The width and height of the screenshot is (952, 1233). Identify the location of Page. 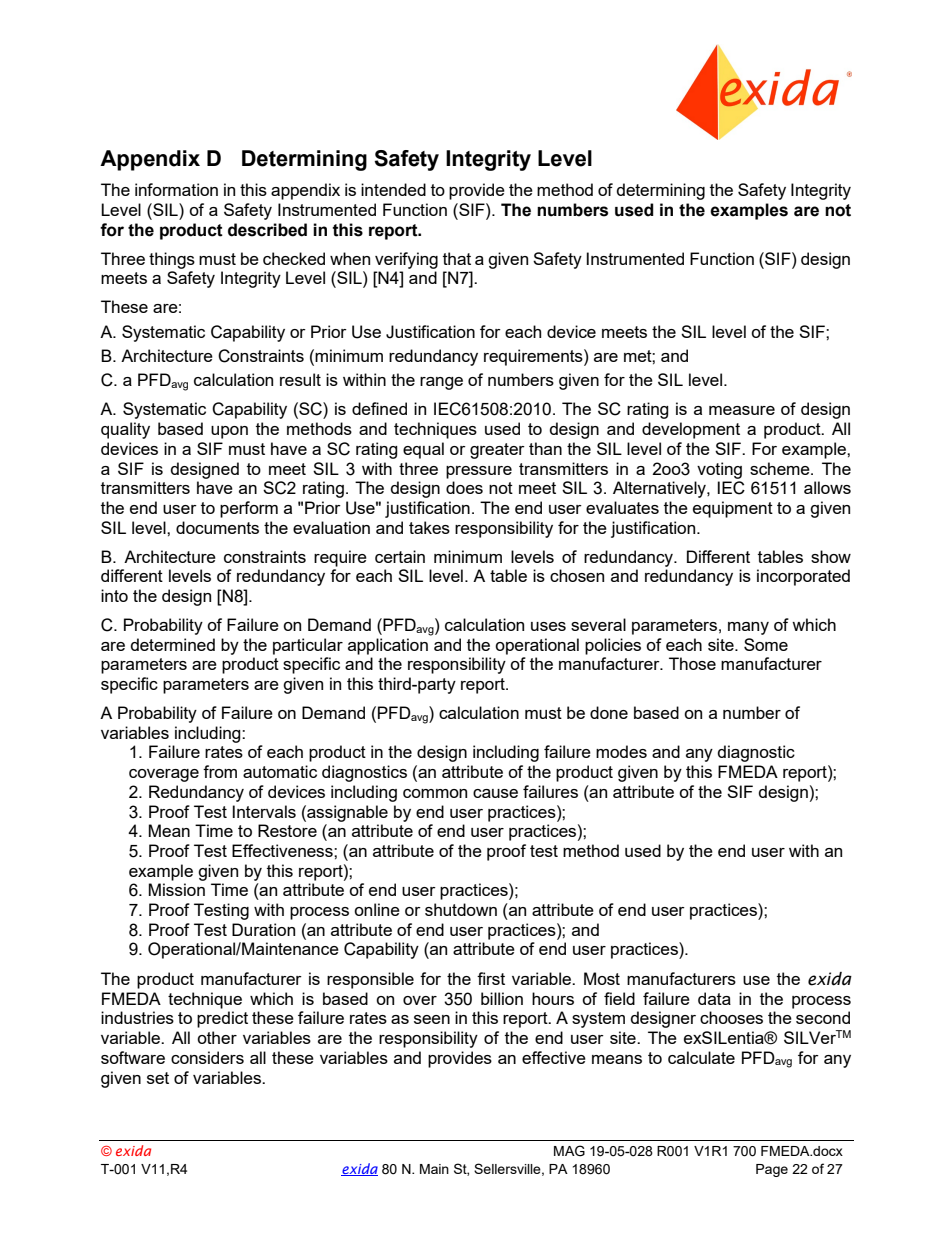
(772, 1170).
